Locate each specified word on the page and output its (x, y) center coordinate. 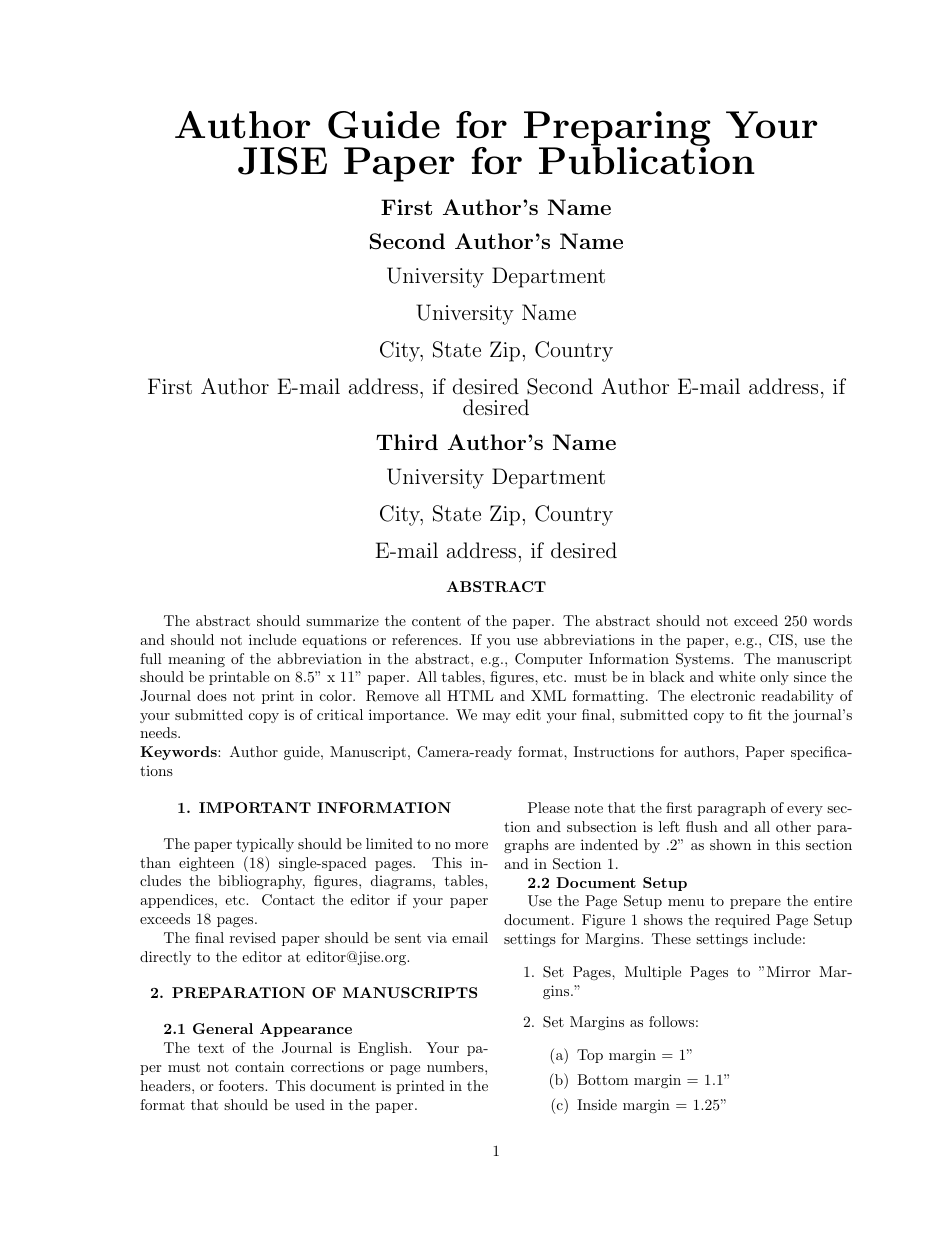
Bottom (603, 1079)
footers (242, 1085)
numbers (456, 1066)
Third (407, 442)
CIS (781, 640)
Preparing (617, 130)
